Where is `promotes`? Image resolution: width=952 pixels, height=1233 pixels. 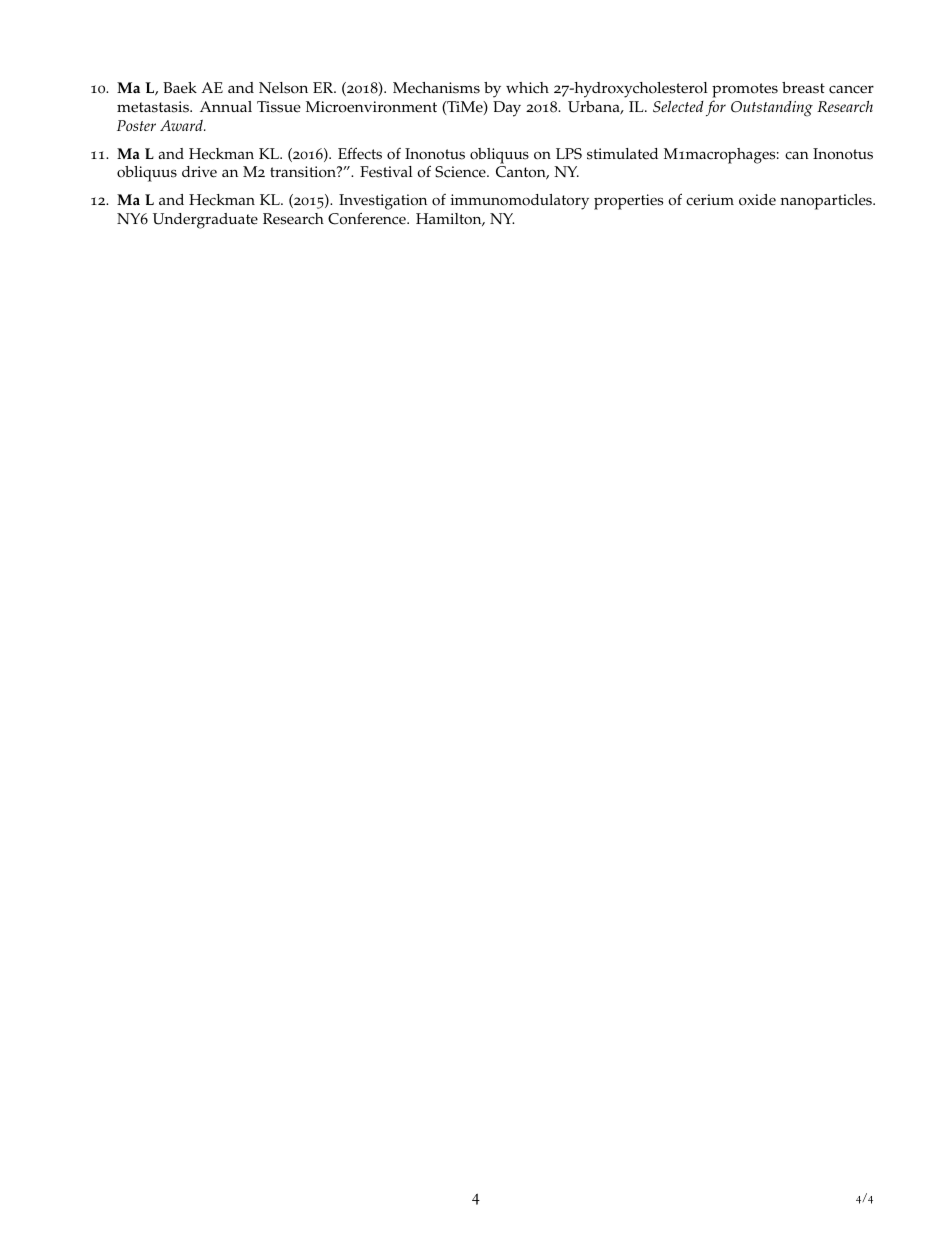
promotes is located at coordinates (745, 92).
